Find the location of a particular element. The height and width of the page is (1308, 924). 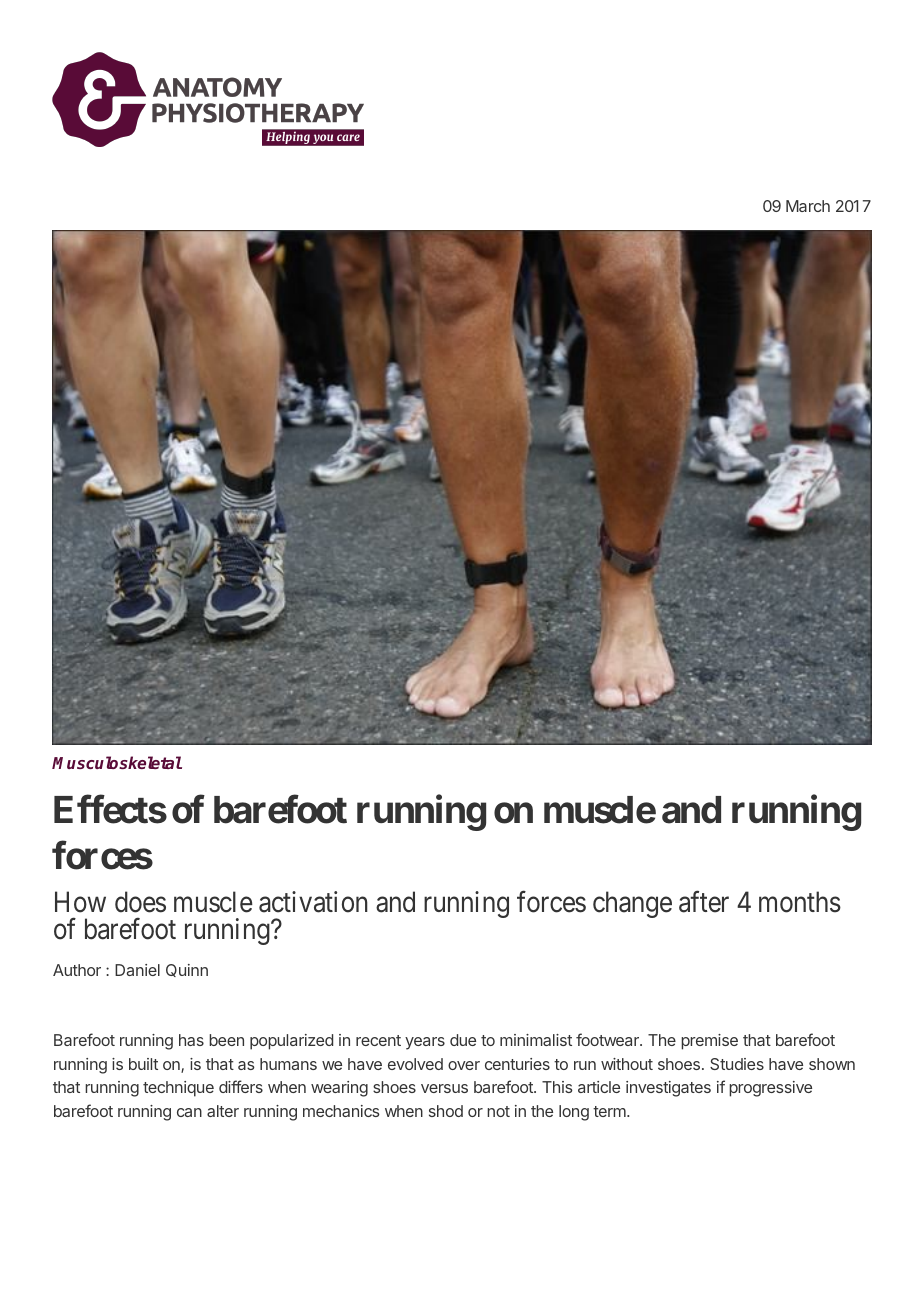

due is located at coordinates (463, 1040).
